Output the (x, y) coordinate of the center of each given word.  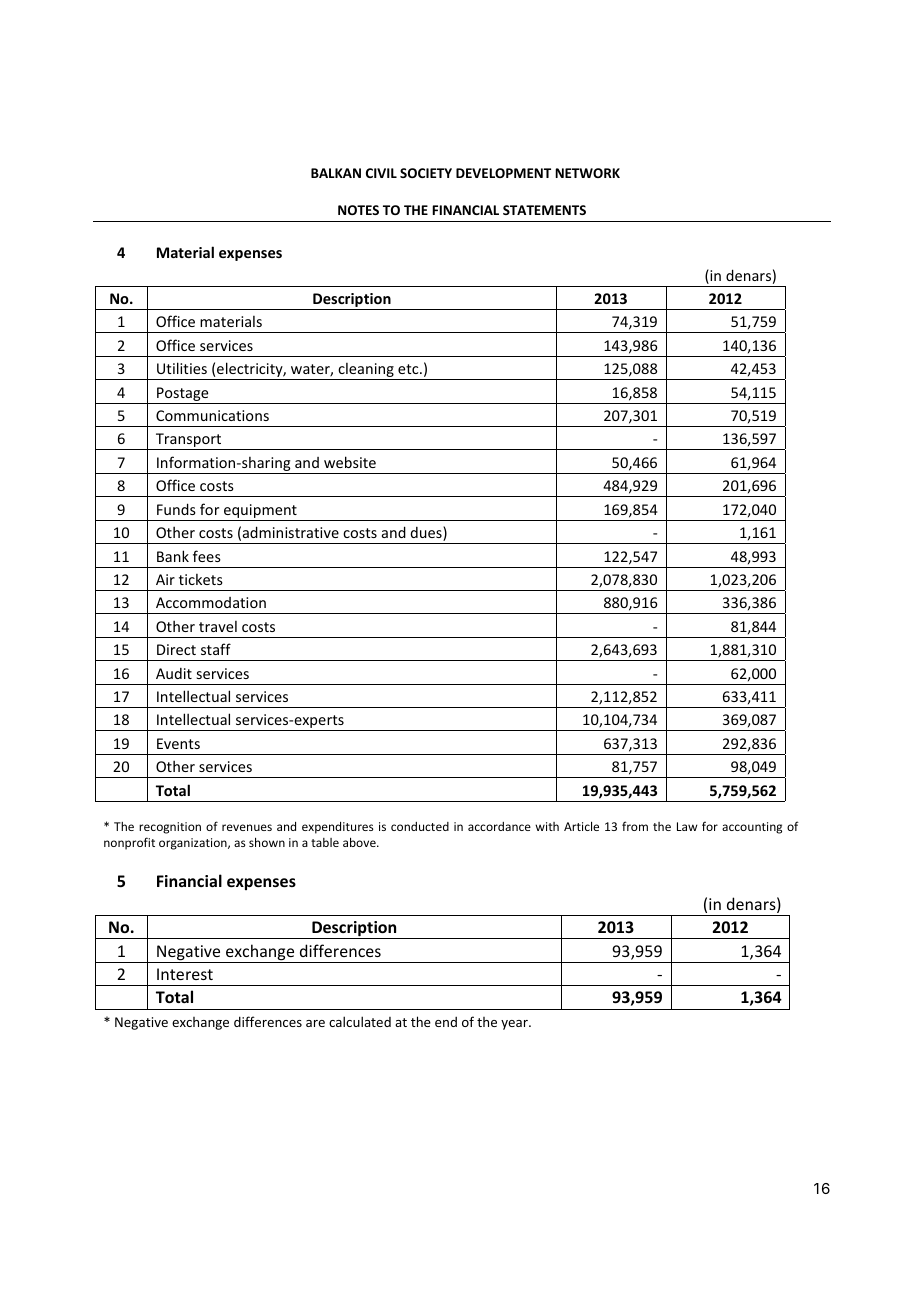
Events (178, 743)
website (350, 462)
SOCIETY (426, 173)
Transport (188, 441)
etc (409, 369)
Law (687, 826)
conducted (420, 826)
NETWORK (587, 173)
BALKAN (336, 173)
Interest (185, 974)
